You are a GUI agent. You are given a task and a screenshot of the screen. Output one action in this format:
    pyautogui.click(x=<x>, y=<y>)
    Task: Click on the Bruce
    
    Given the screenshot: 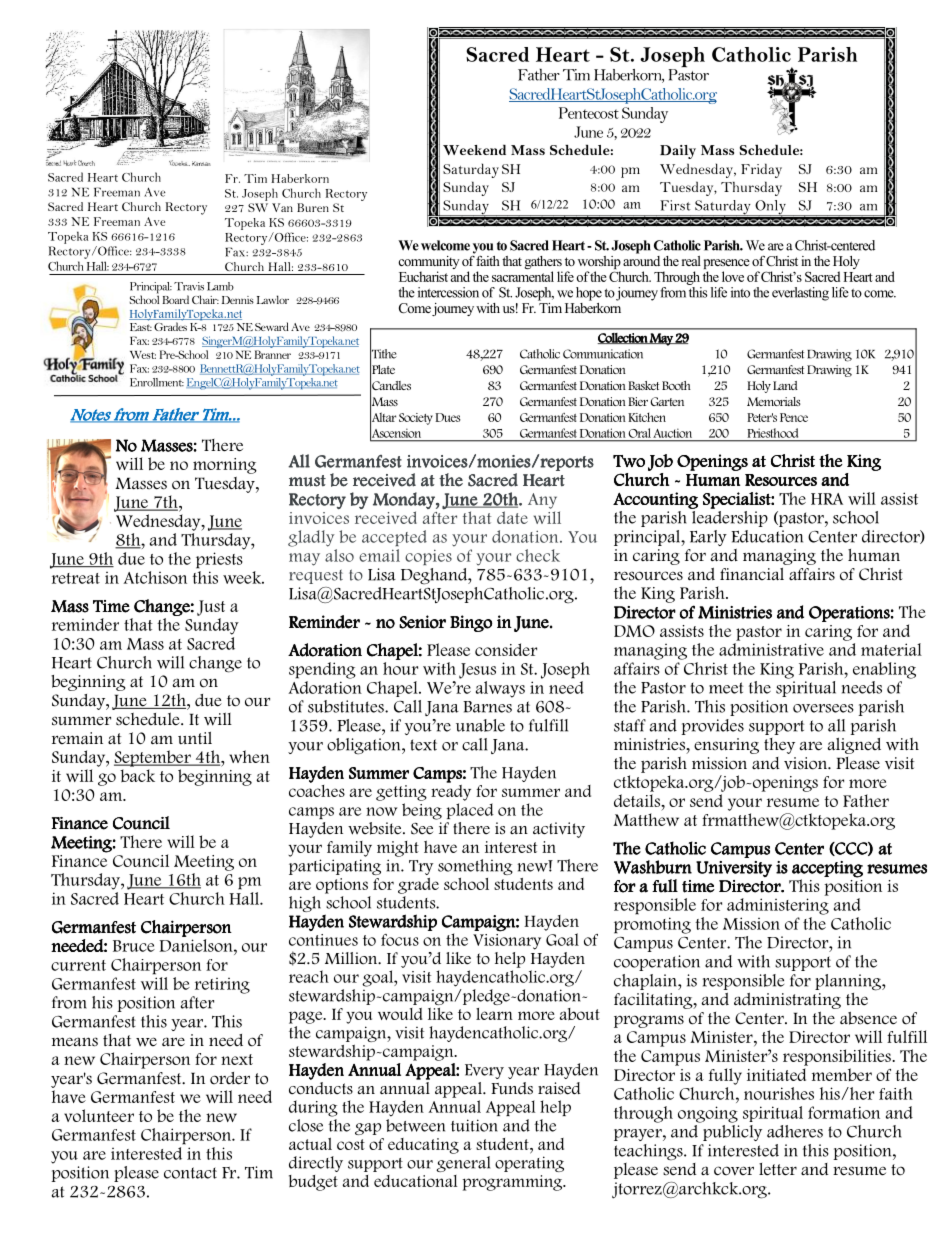 What is the action you would take?
    pyautogui.click(x=134, y=946)
